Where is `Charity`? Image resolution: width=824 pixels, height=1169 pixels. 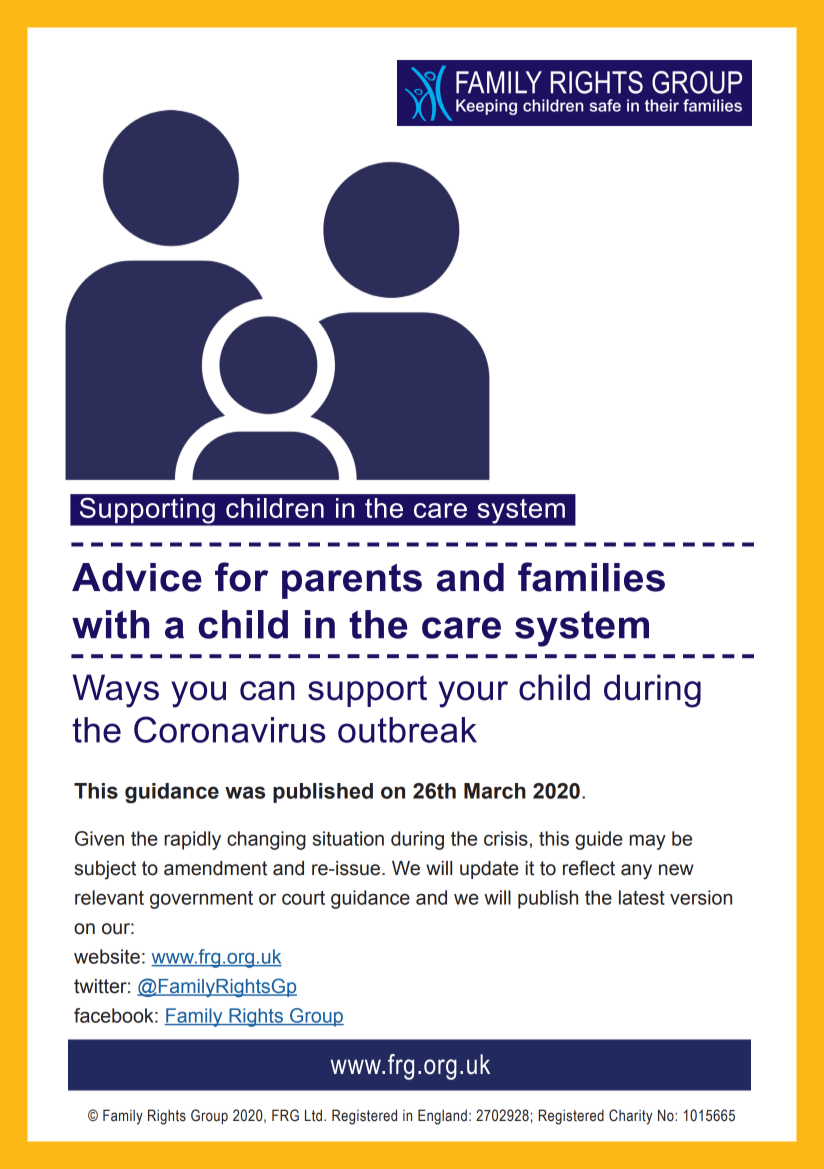
Charity is located at coordinates (630, 1117).
